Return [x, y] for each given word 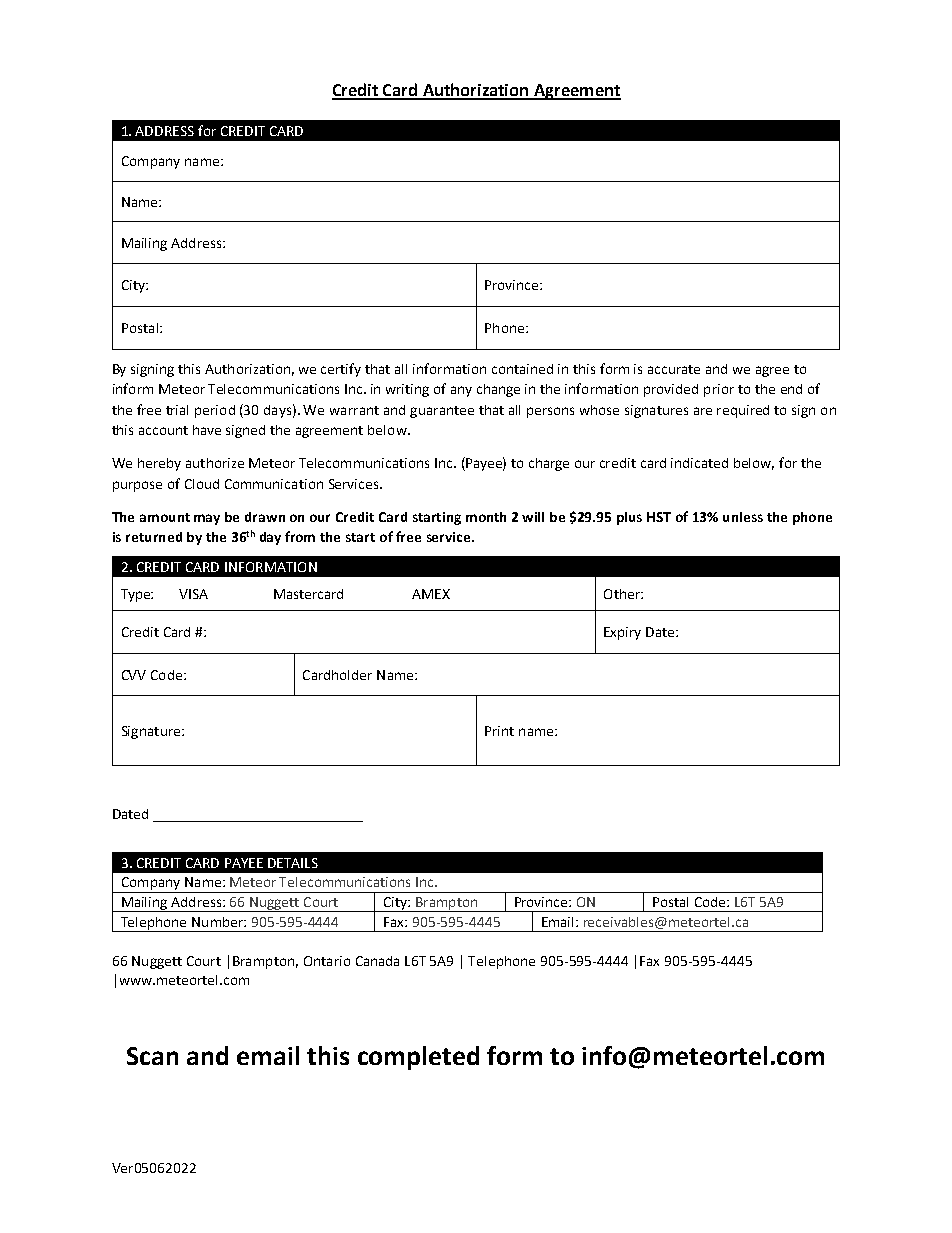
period [215, 411]
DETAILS [293, 863]
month [486, 517]
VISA [193, 594]
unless [743, 517]
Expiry [622, 633]
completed [418, 1058]
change [498, 390]
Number [218, 922]
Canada [377, 961]
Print [499, 731]
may [207, 519]
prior [719, 390]
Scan [152, 1056]
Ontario [327, 961]
